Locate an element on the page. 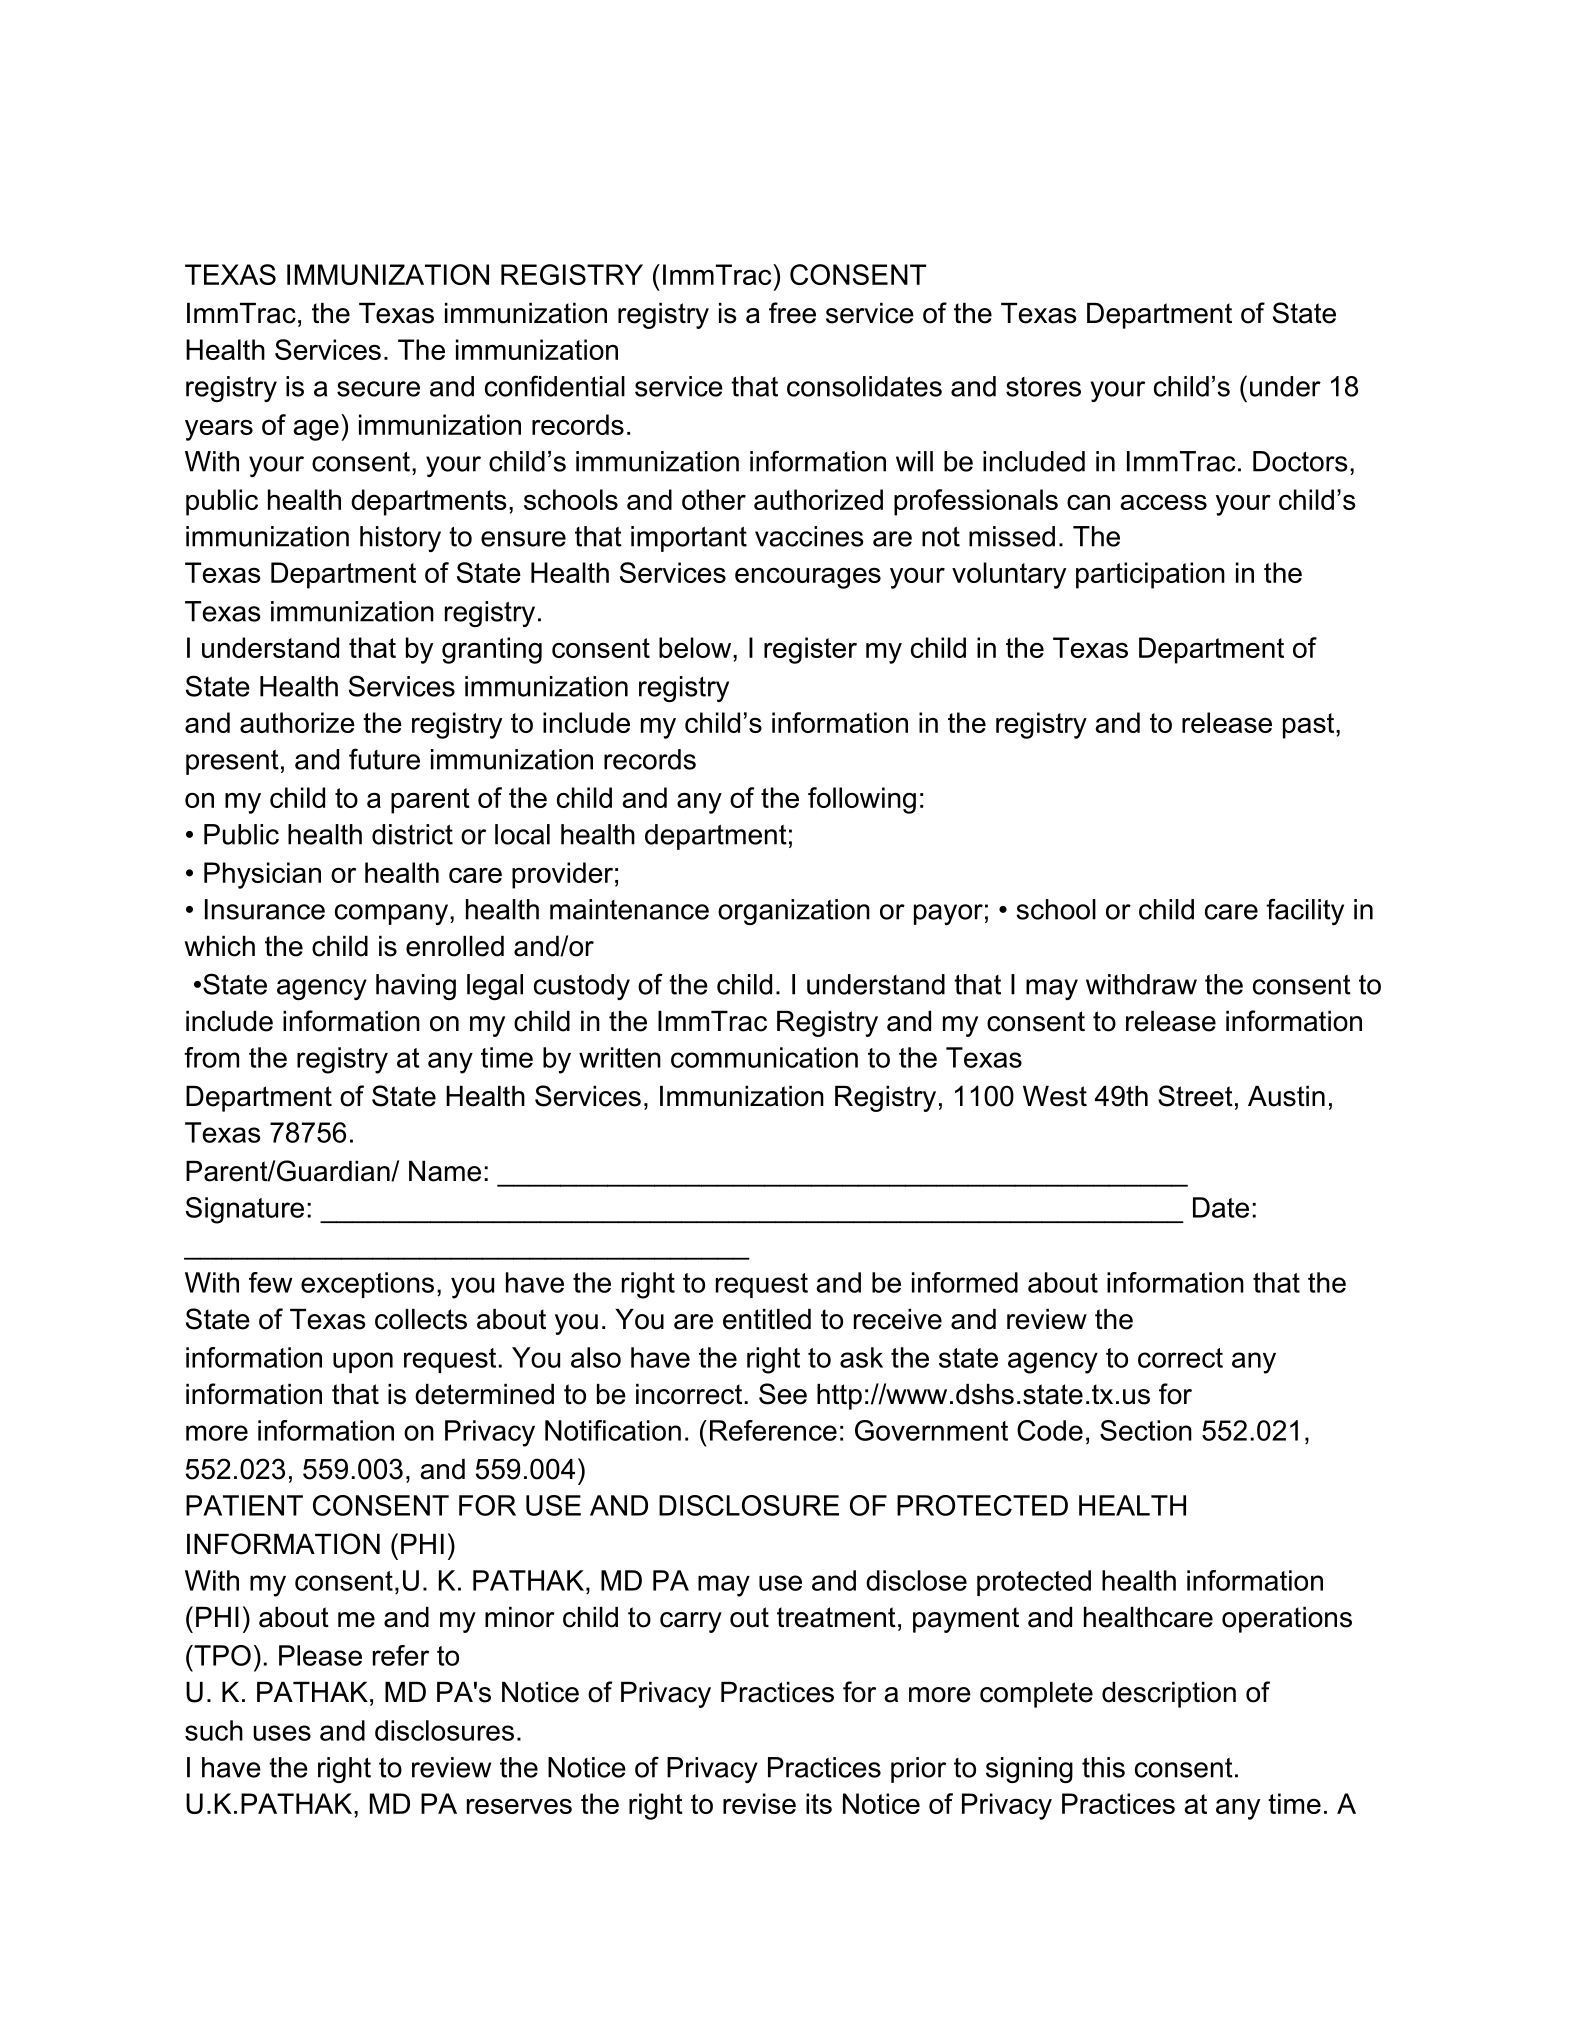  following is located at coordinates (862, 800).
